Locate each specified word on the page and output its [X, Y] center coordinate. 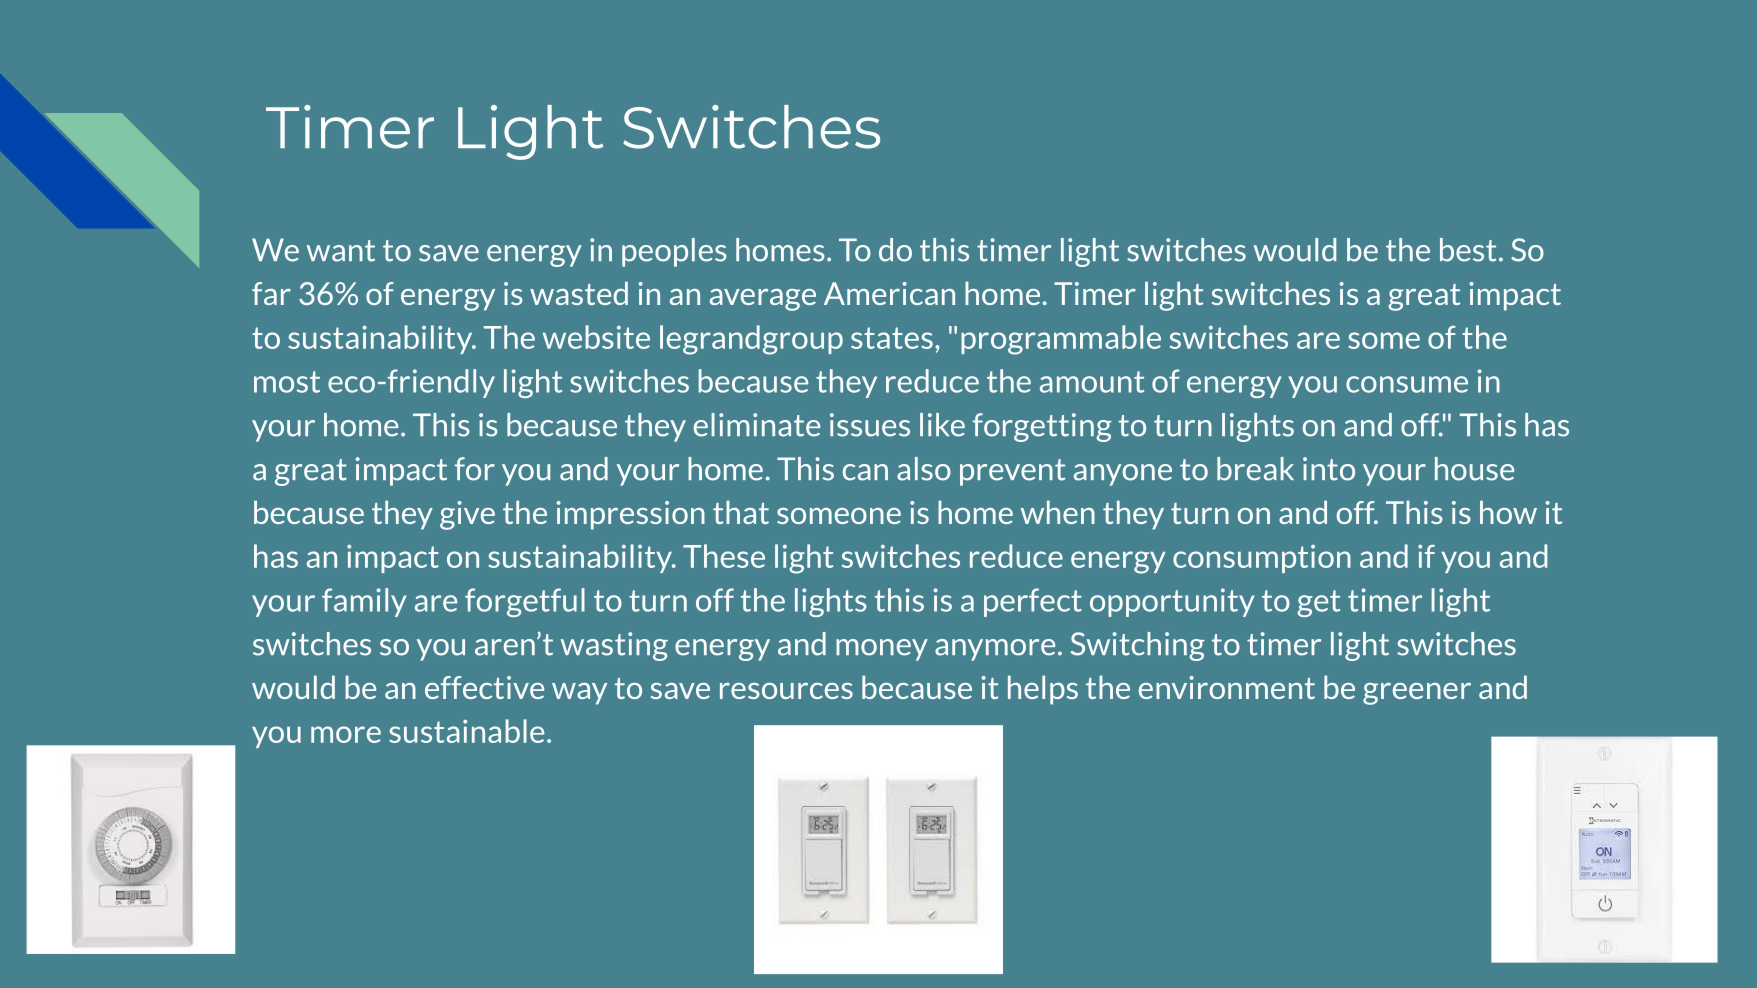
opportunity [1172, 602]
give [467, 515]
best [1468, 250]
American [889, 293]
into [1329, 469]
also [924, 469]
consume [1407, 384]
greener [1417, 694]
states [892, 338]
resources [786, 691]
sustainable [466, 731]
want [341, 251]
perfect [1033, 602]
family [364, 602]
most [287, 382]
